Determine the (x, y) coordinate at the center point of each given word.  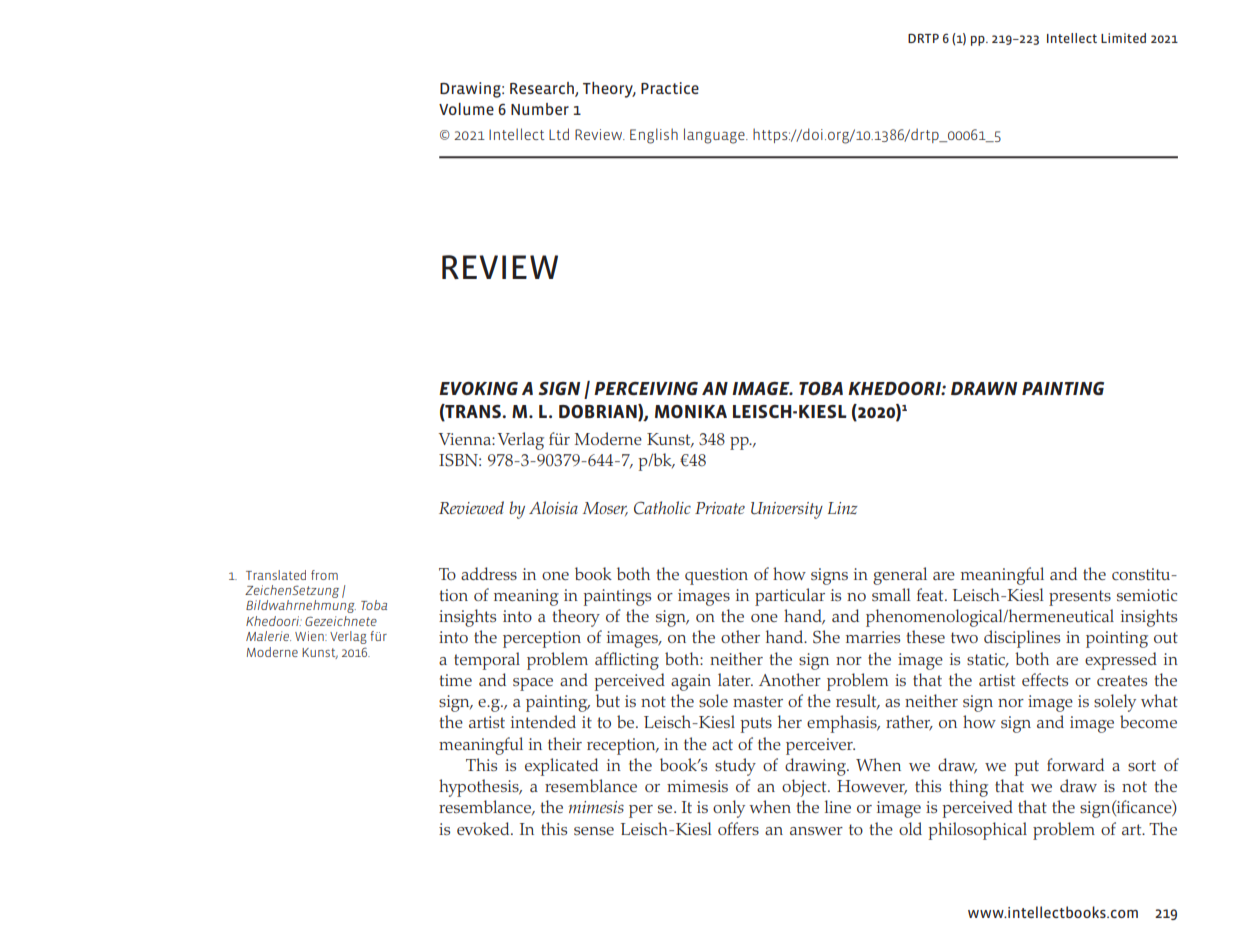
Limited (1123, 38)
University (787, 510)
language (715, 136)
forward (1075, 764)
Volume (466, 109)
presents (1080, 598)
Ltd (559, 134)
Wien (310, 636)
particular (790, 597)
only (729, 809)
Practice (670, 88)
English (654, 136)
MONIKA (691, 411)
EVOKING (478, 388)
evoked (484, 828)
